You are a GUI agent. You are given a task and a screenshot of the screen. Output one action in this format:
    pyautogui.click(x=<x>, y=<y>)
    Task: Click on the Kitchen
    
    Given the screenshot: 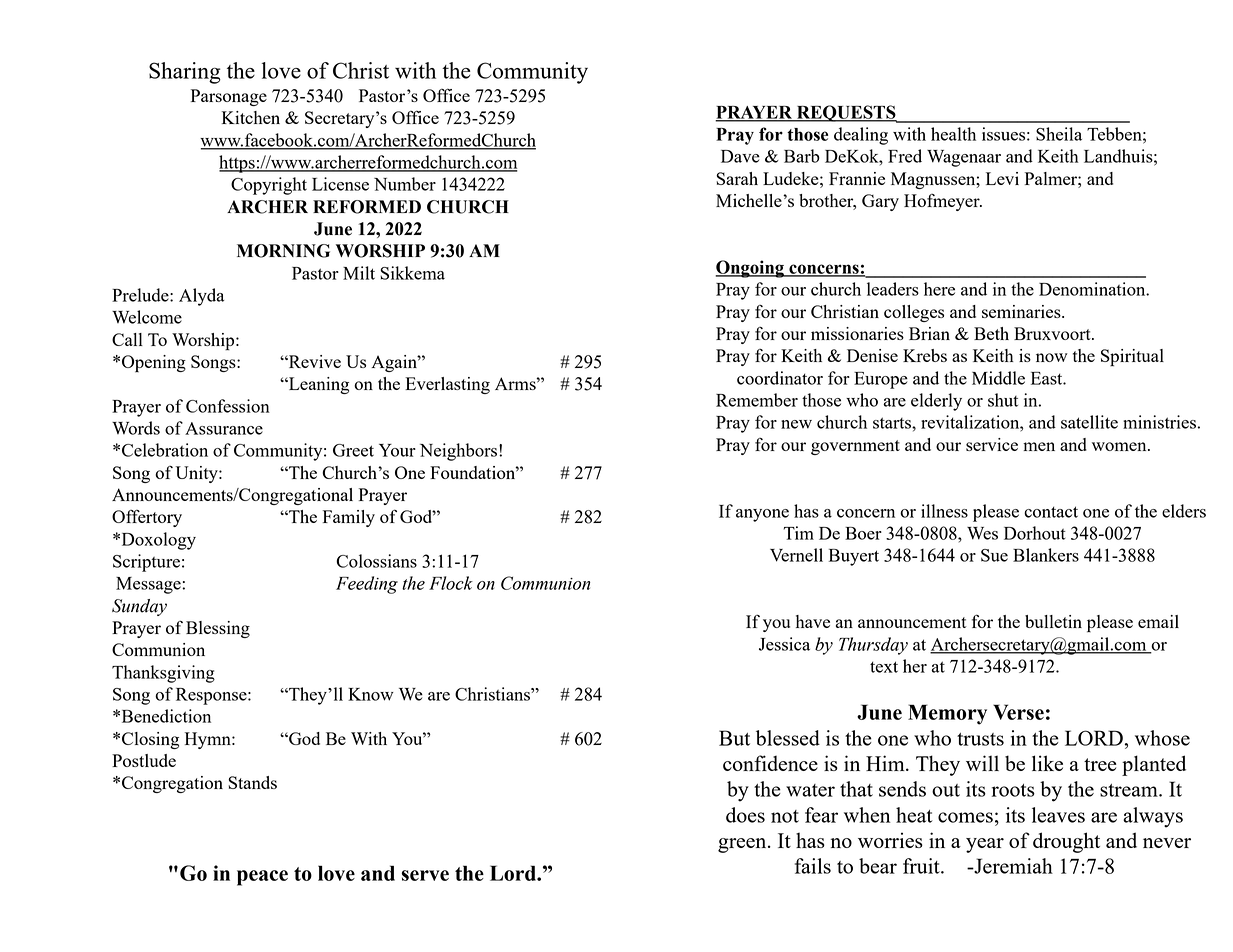 What is the action you would take?
    pyautogui.click(x=251, y=117)
